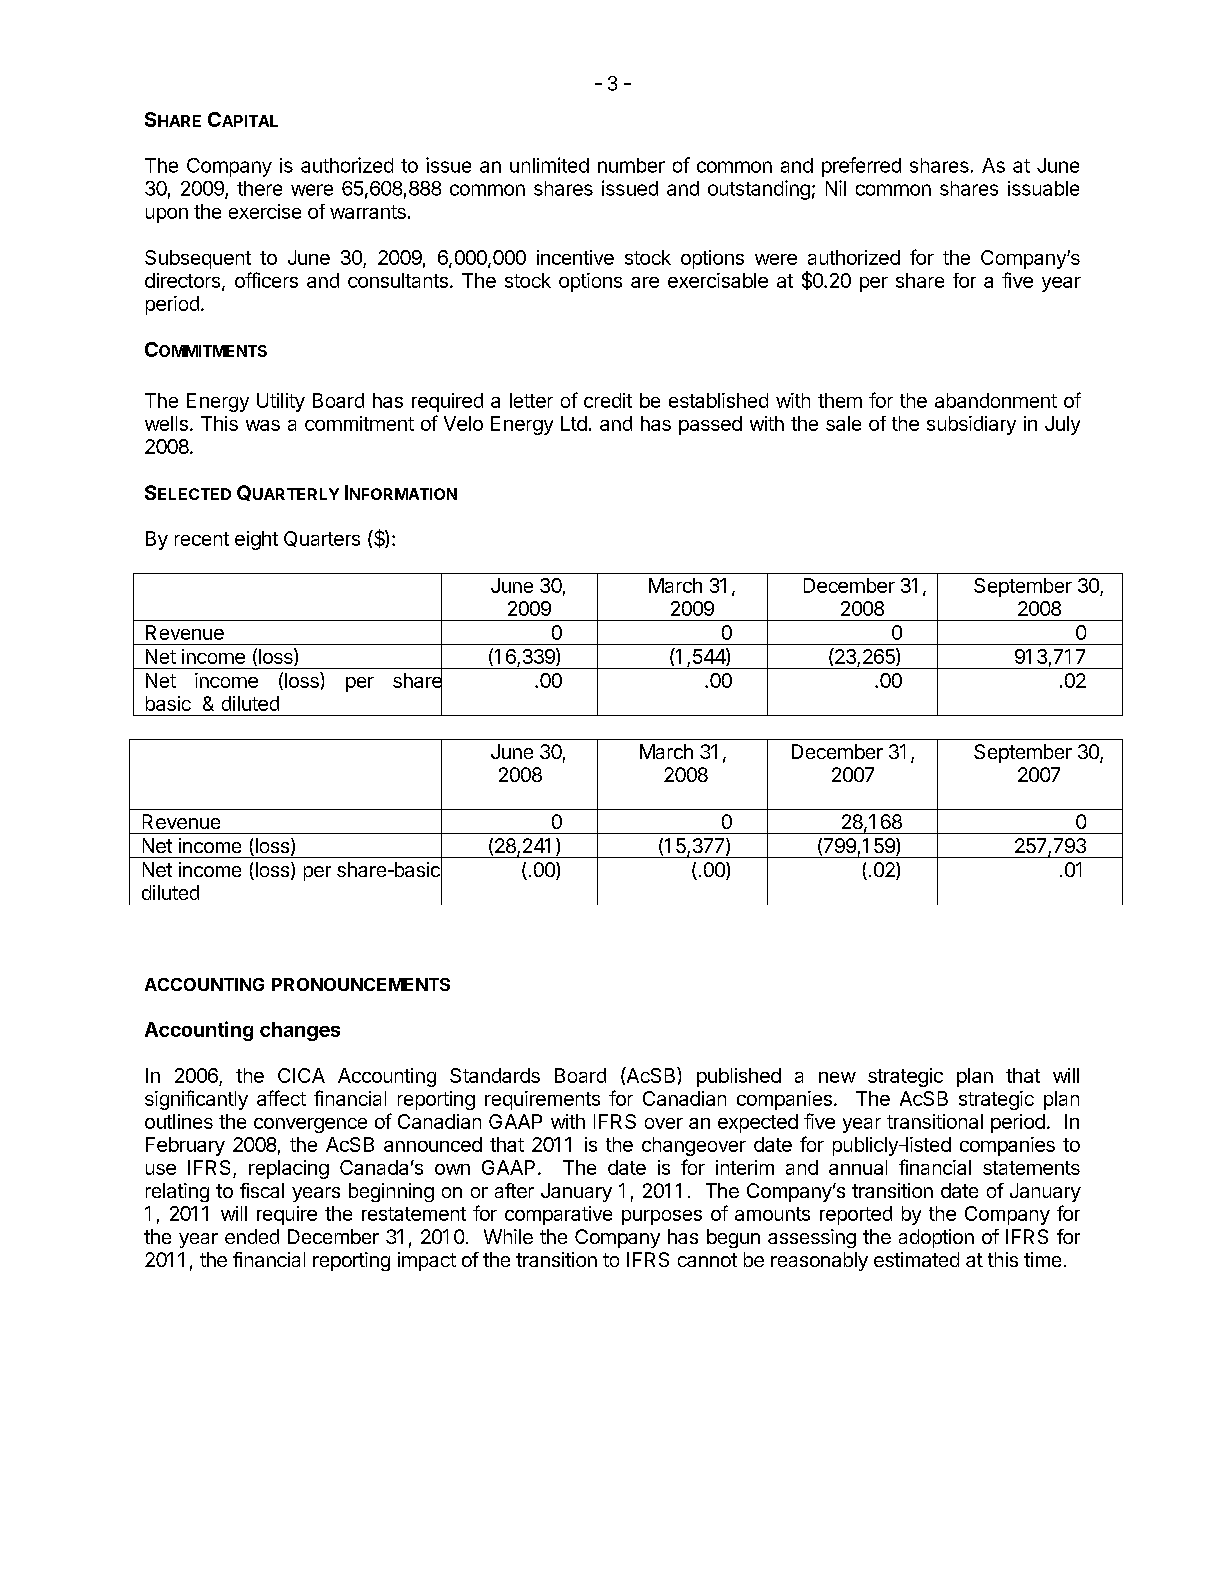 The width and height of the screenshot is (1224, 1585). I want to click on Ltd, so click(574, 423).
